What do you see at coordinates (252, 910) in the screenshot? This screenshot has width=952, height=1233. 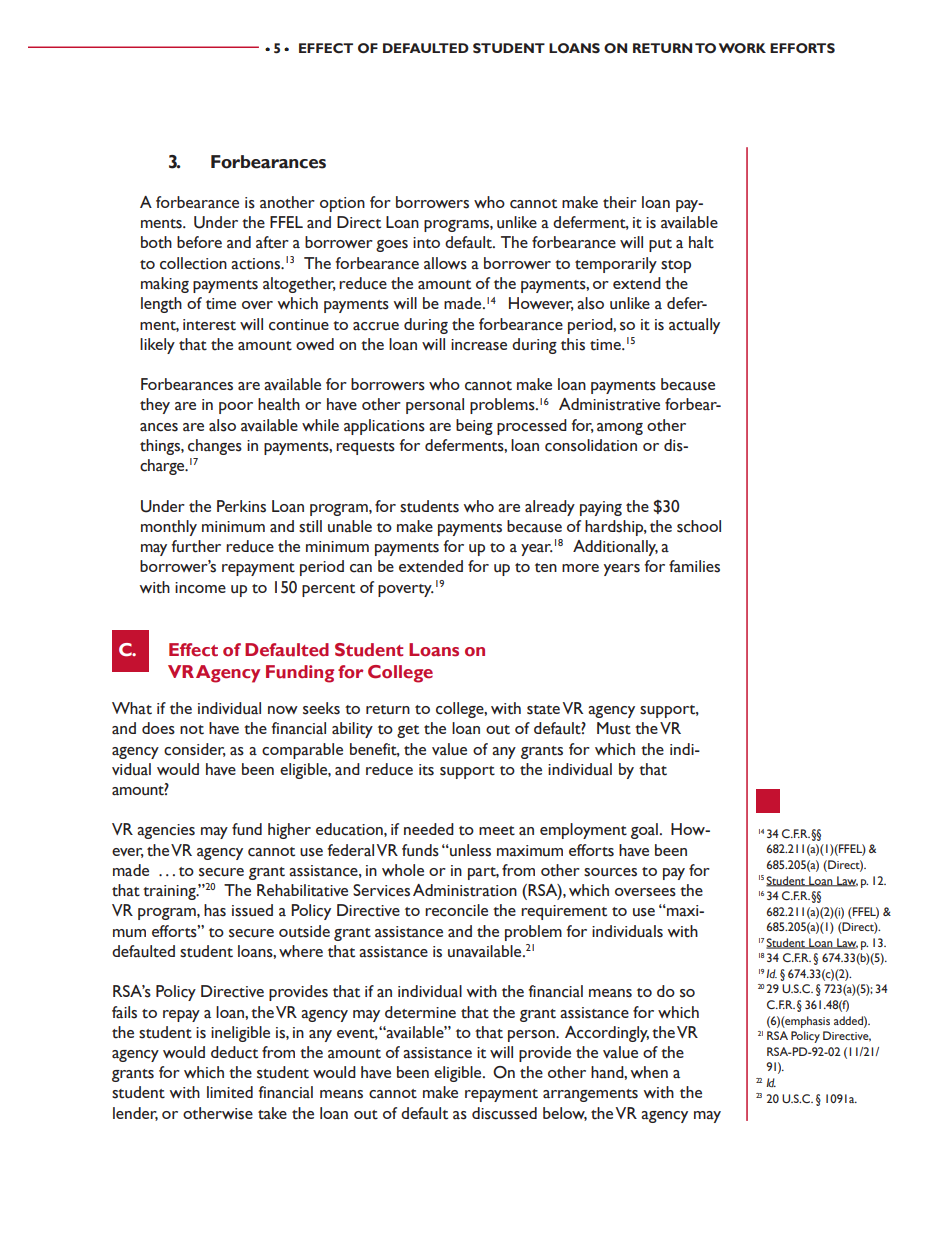 I see `issued` at bounding box center [252, 910].
